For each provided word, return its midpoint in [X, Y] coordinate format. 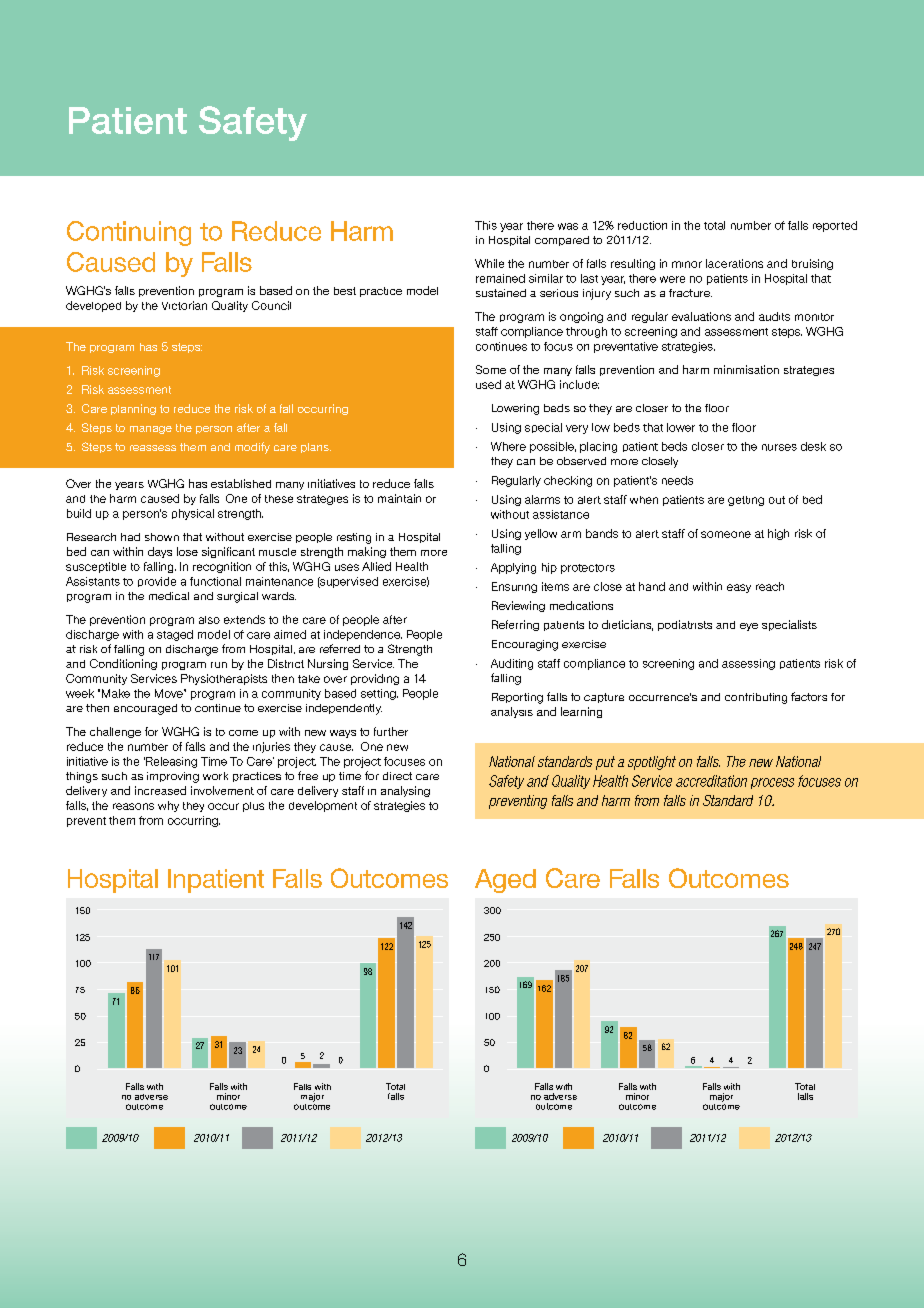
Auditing [512, 664]
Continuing [129, 233]
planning [133, 409]
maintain [399, 498]
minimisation [746, 369]
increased [160, 790]
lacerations [734, 263]
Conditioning [123, 664]
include [579, 384]
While [489, 263]
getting [746, 501]
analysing [405, 791]
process [772, 783]
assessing [748, 664]
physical [193, 514]
